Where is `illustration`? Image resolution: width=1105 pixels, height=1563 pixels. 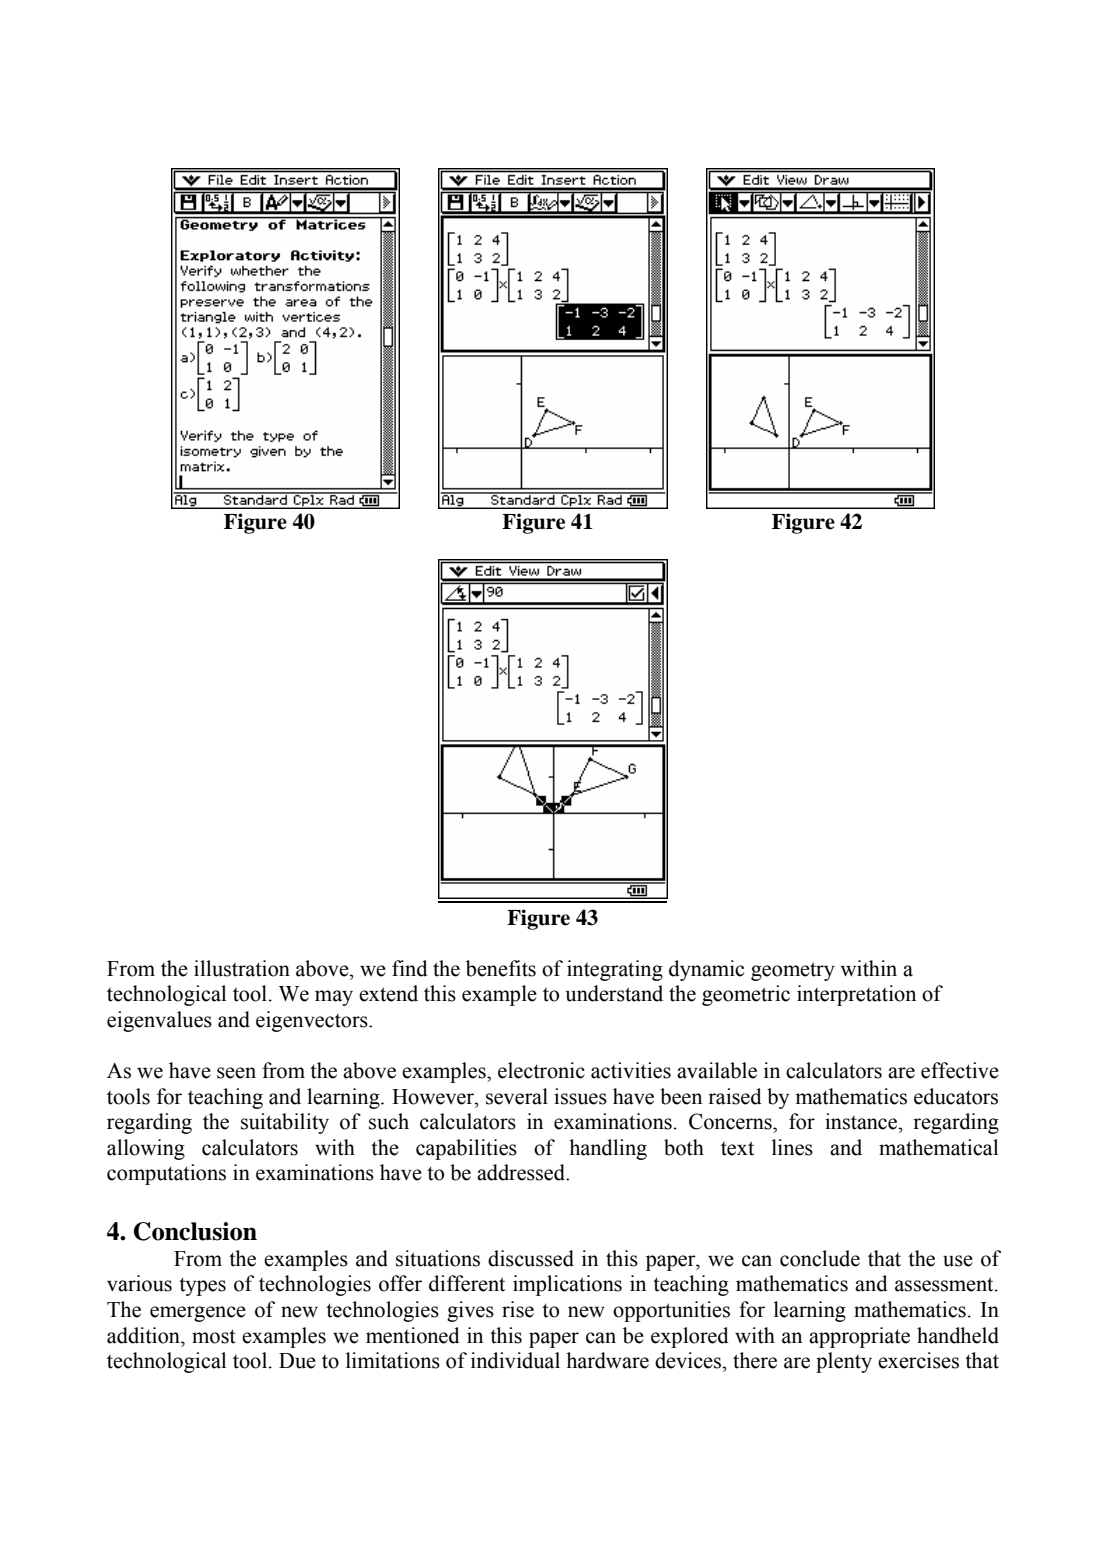
illustration is located at coordinates (242, 968).
